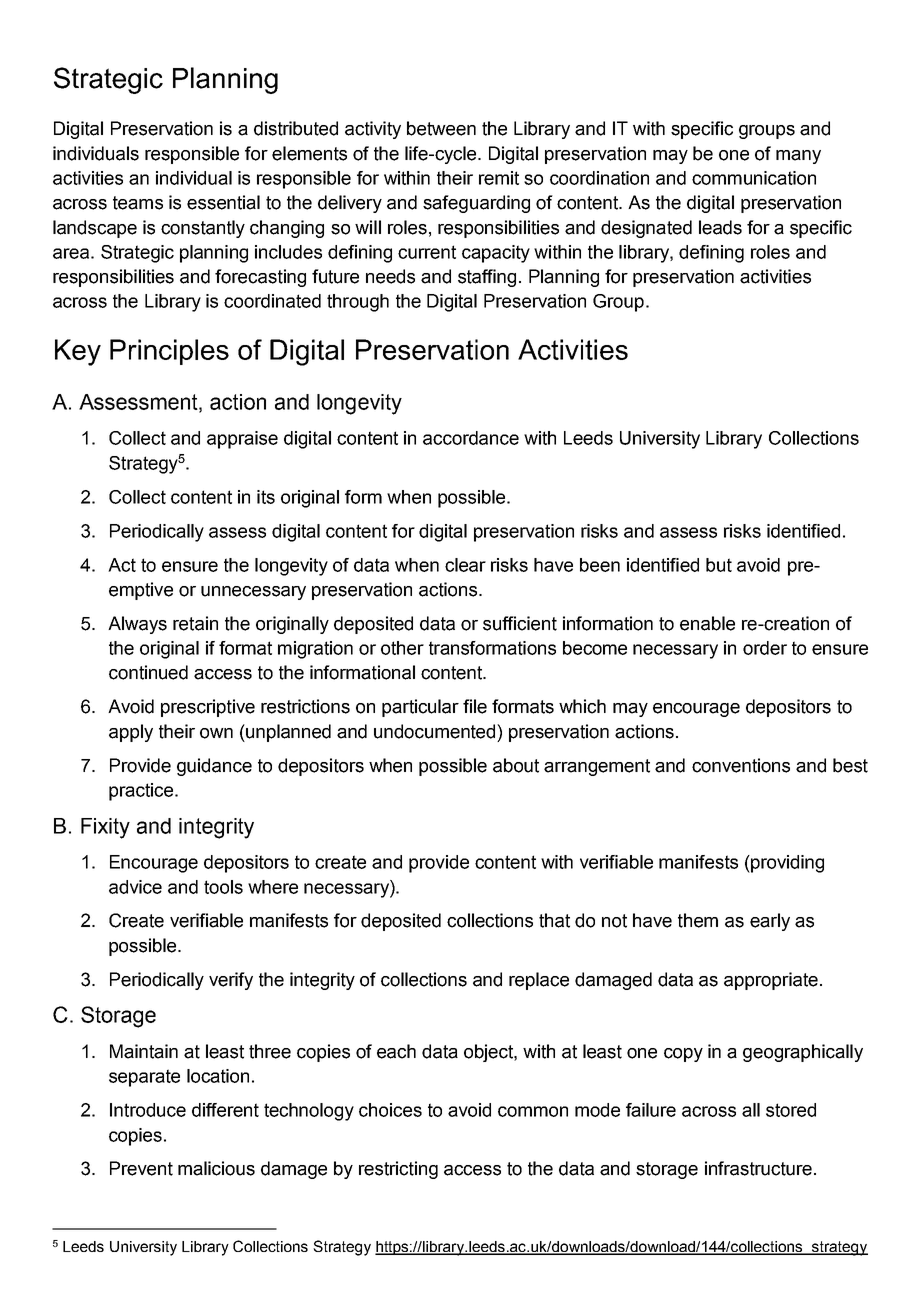 The height and width of the screenshot is (1308, 924). Describe the element at coordinates (754, 178) in the screenshot. I see `communication` at that location.
